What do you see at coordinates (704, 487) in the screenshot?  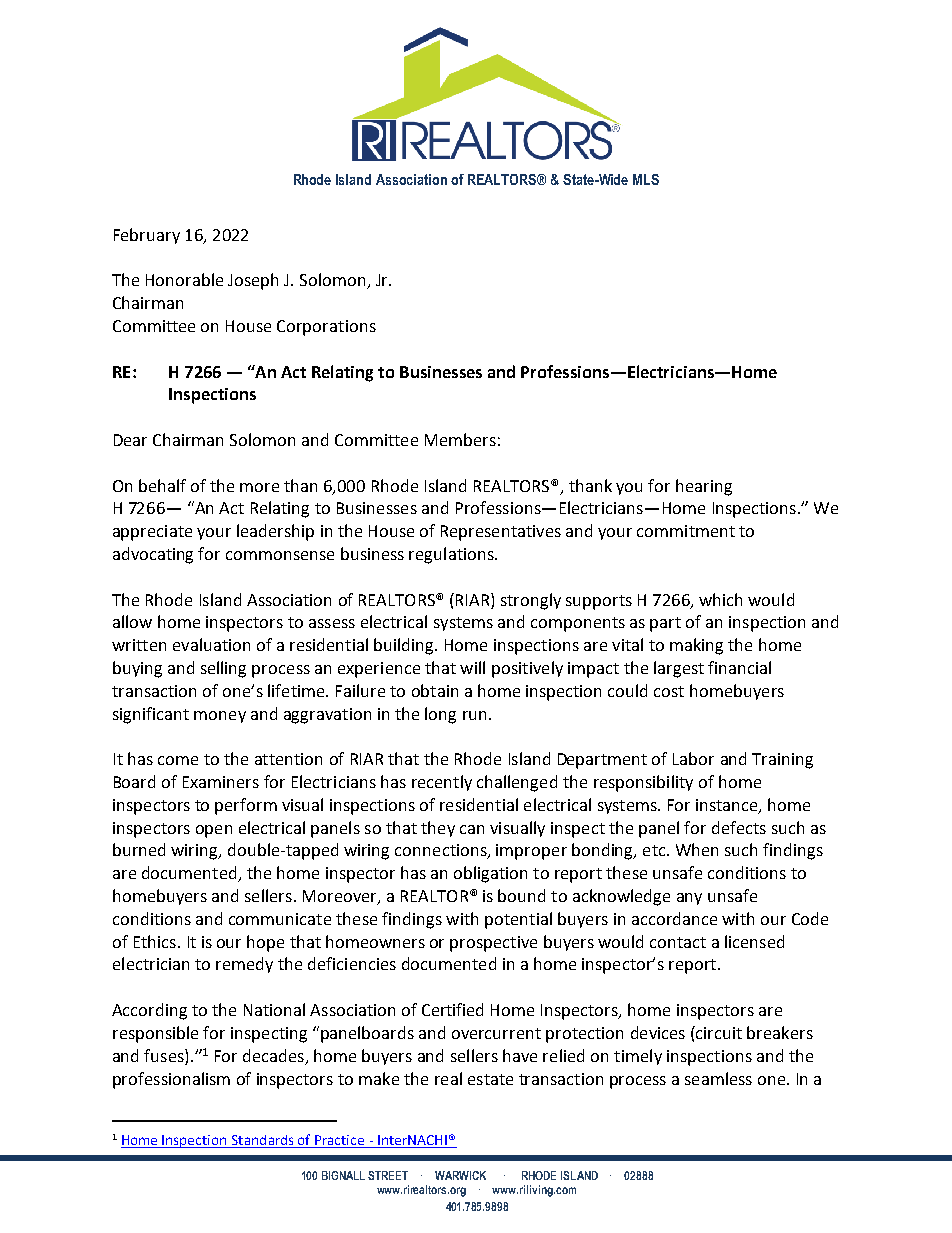 I see `hearing` at bounding box center [704, 487].
